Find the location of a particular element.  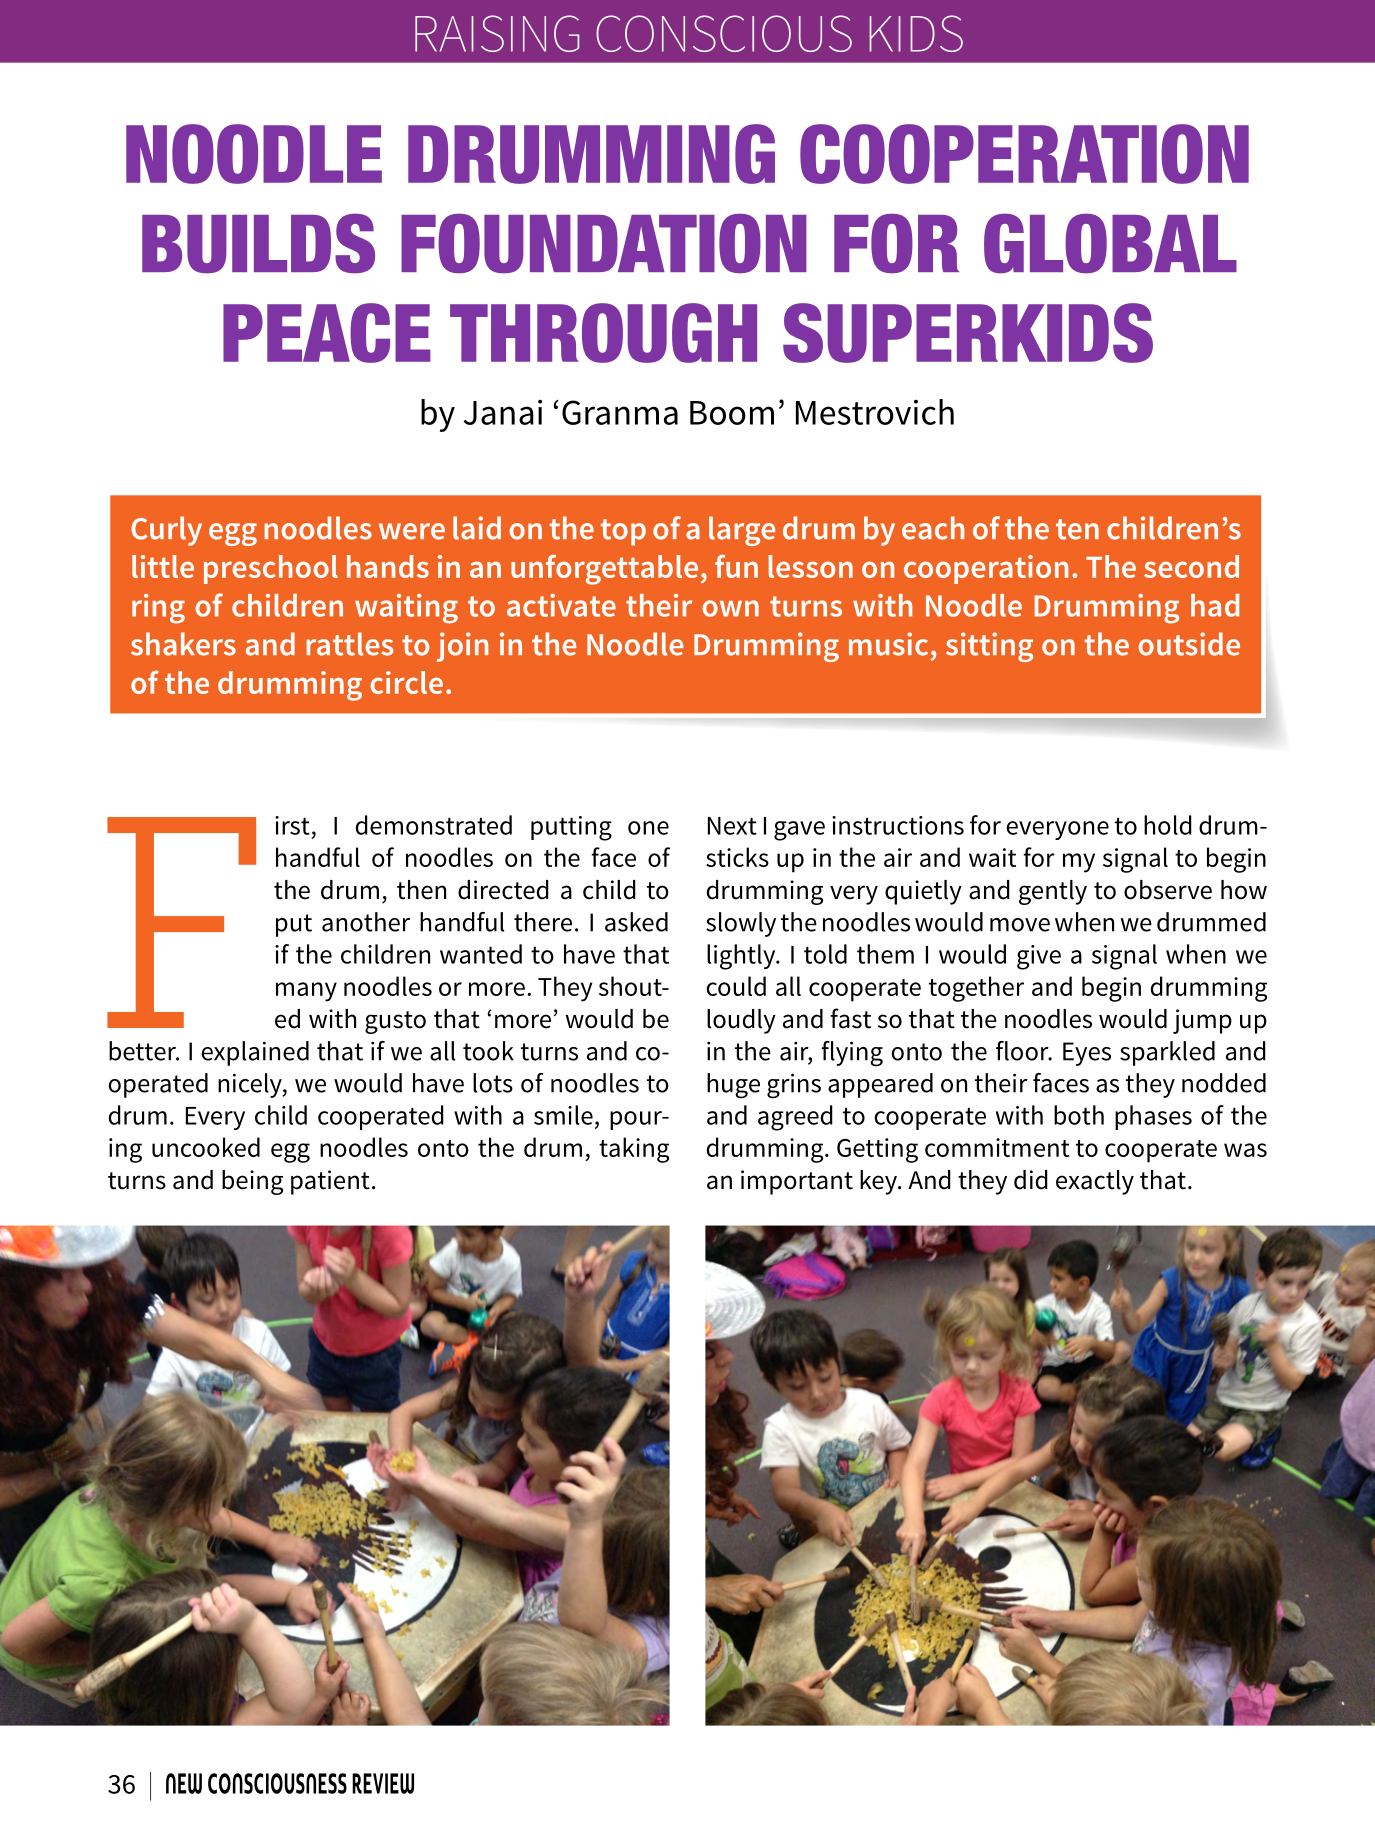

RAISING is located at coordinates (497, 33).
